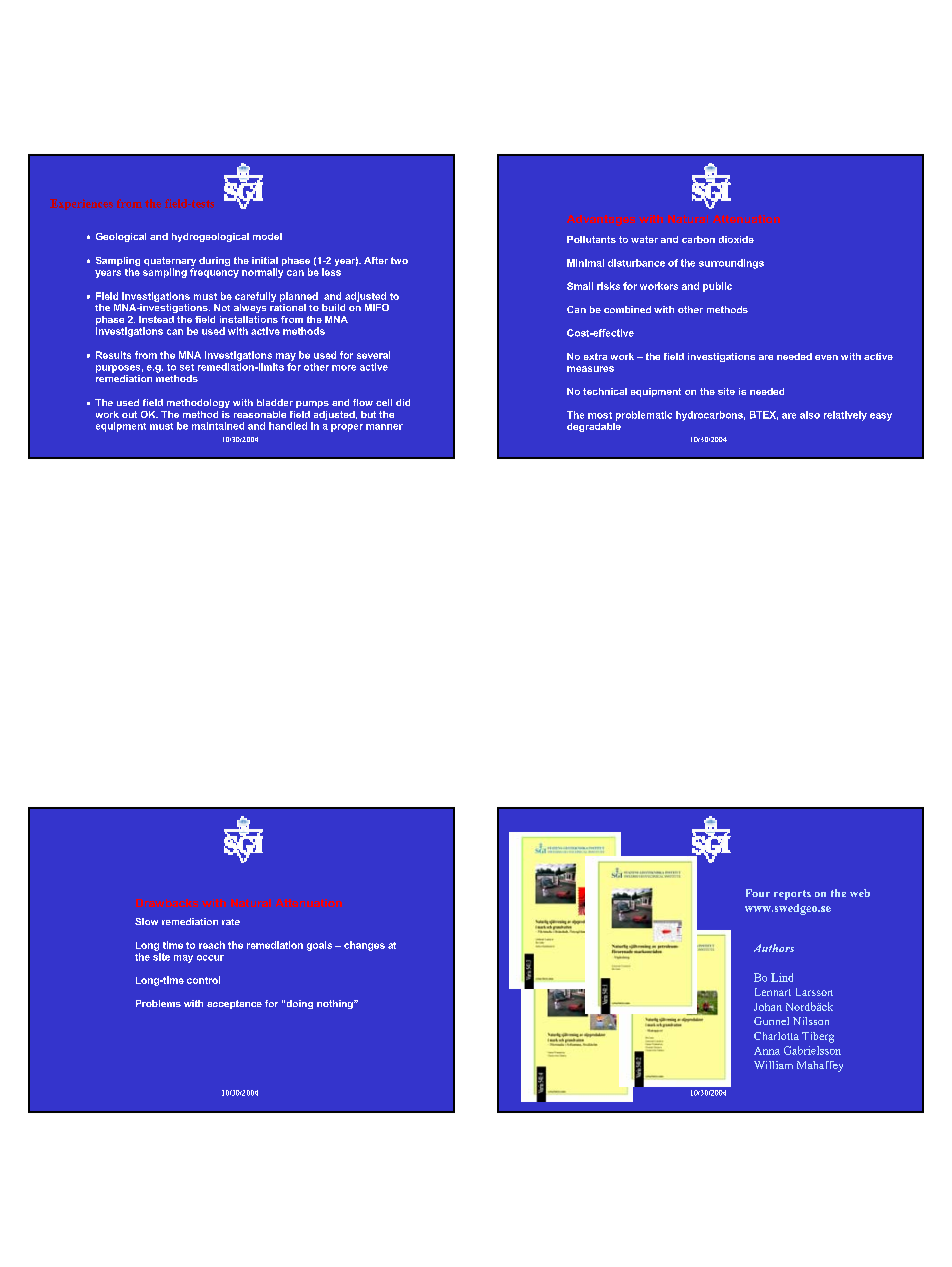  I want to click on rate, so click(231, 922).
